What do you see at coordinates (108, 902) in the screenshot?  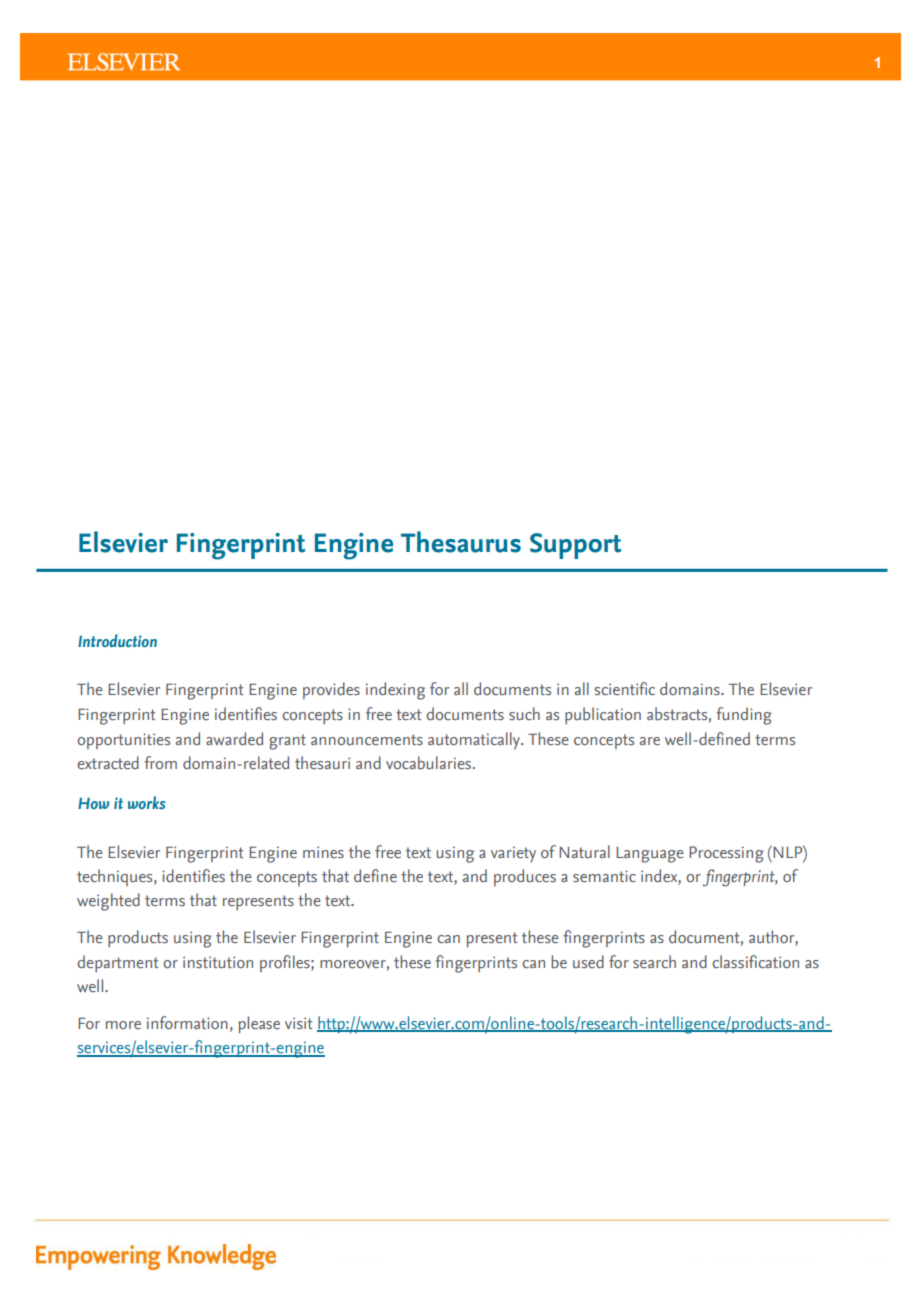 I see `weighted` at bounding box center [108, 902].
